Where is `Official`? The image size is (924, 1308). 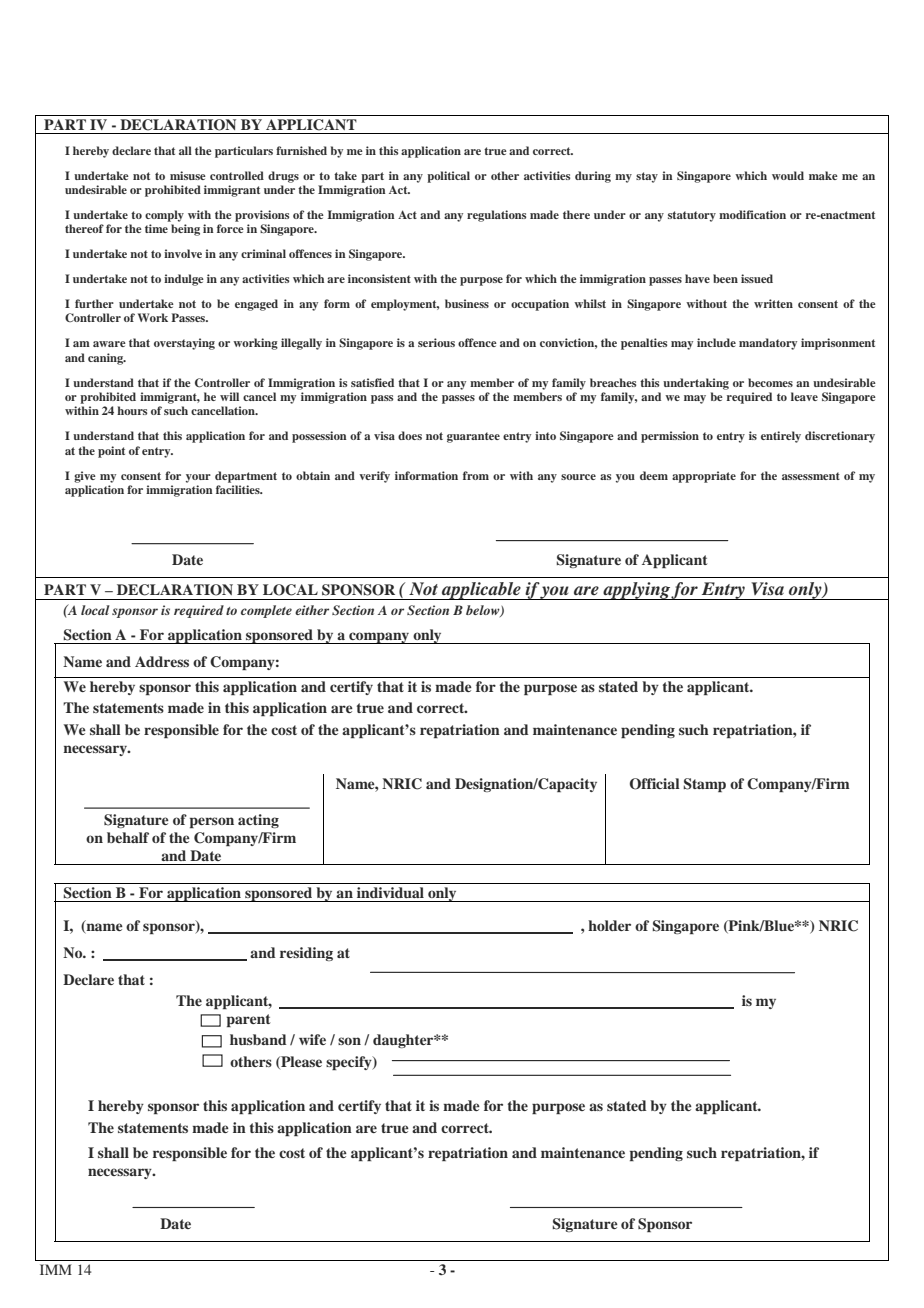
Official is located at coordinates (655, 784).
